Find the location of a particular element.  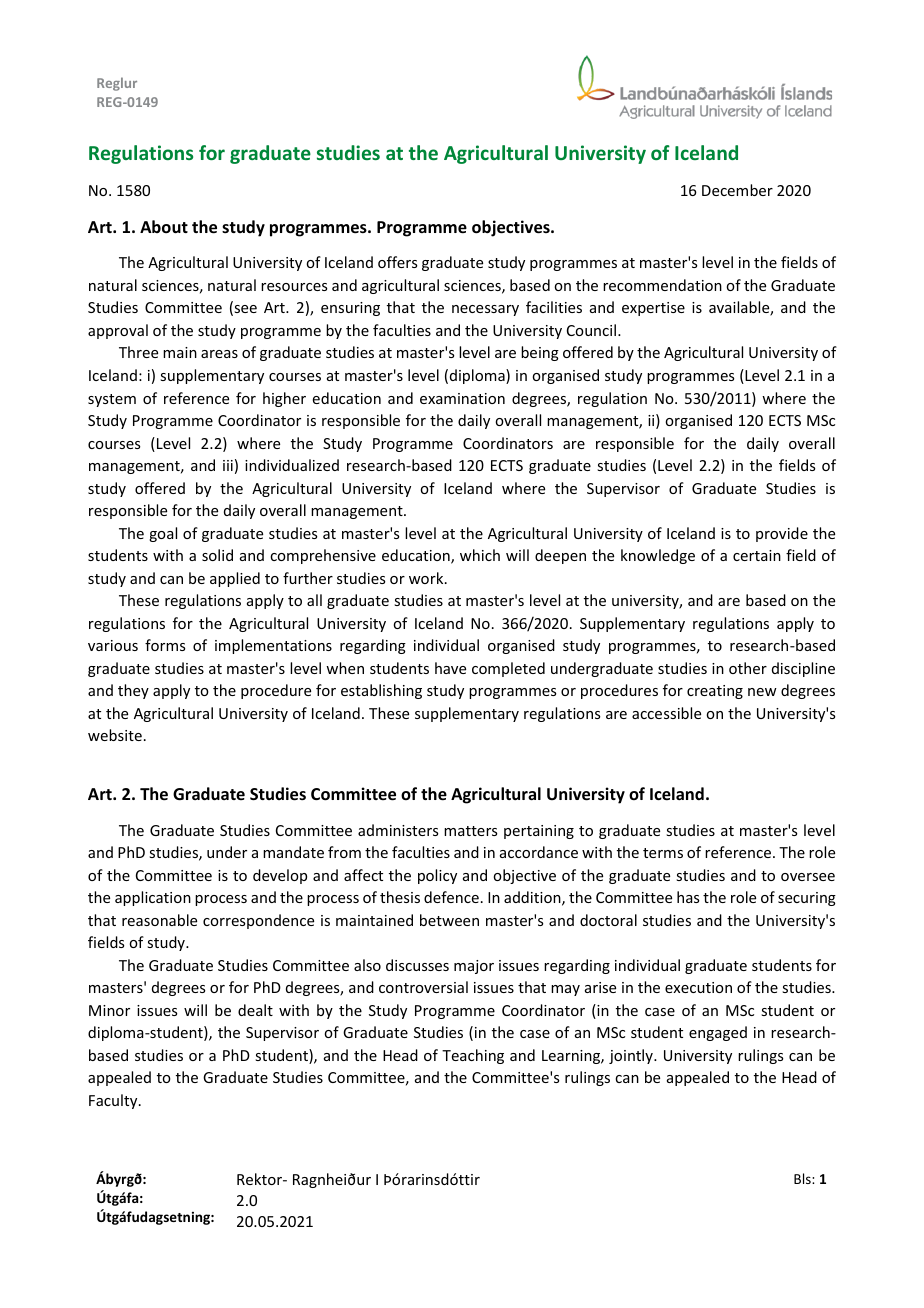

Teaching is located at coordinates (473, 1056).
